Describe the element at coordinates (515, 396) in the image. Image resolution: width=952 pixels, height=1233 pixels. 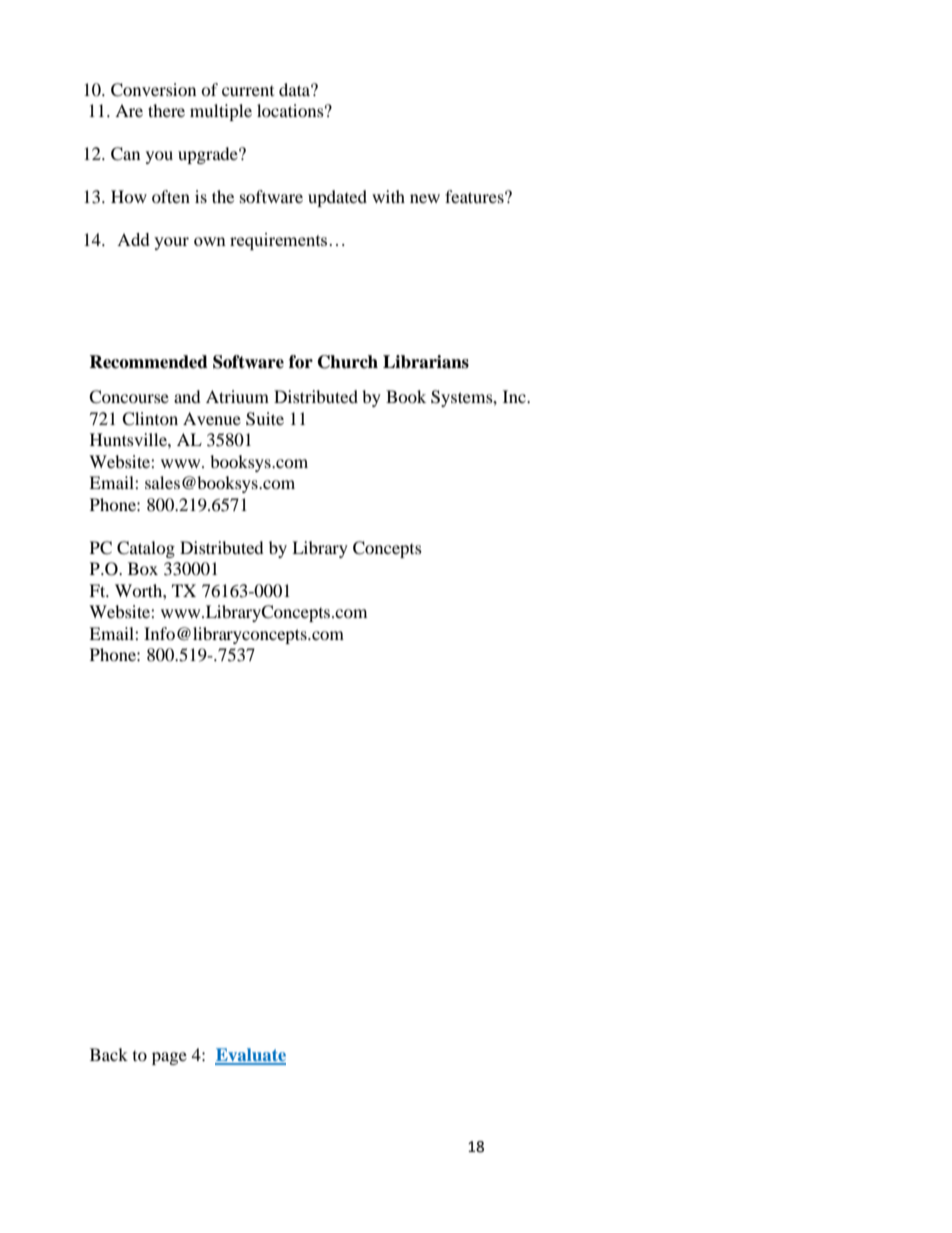
I see `Inc` at that location.
